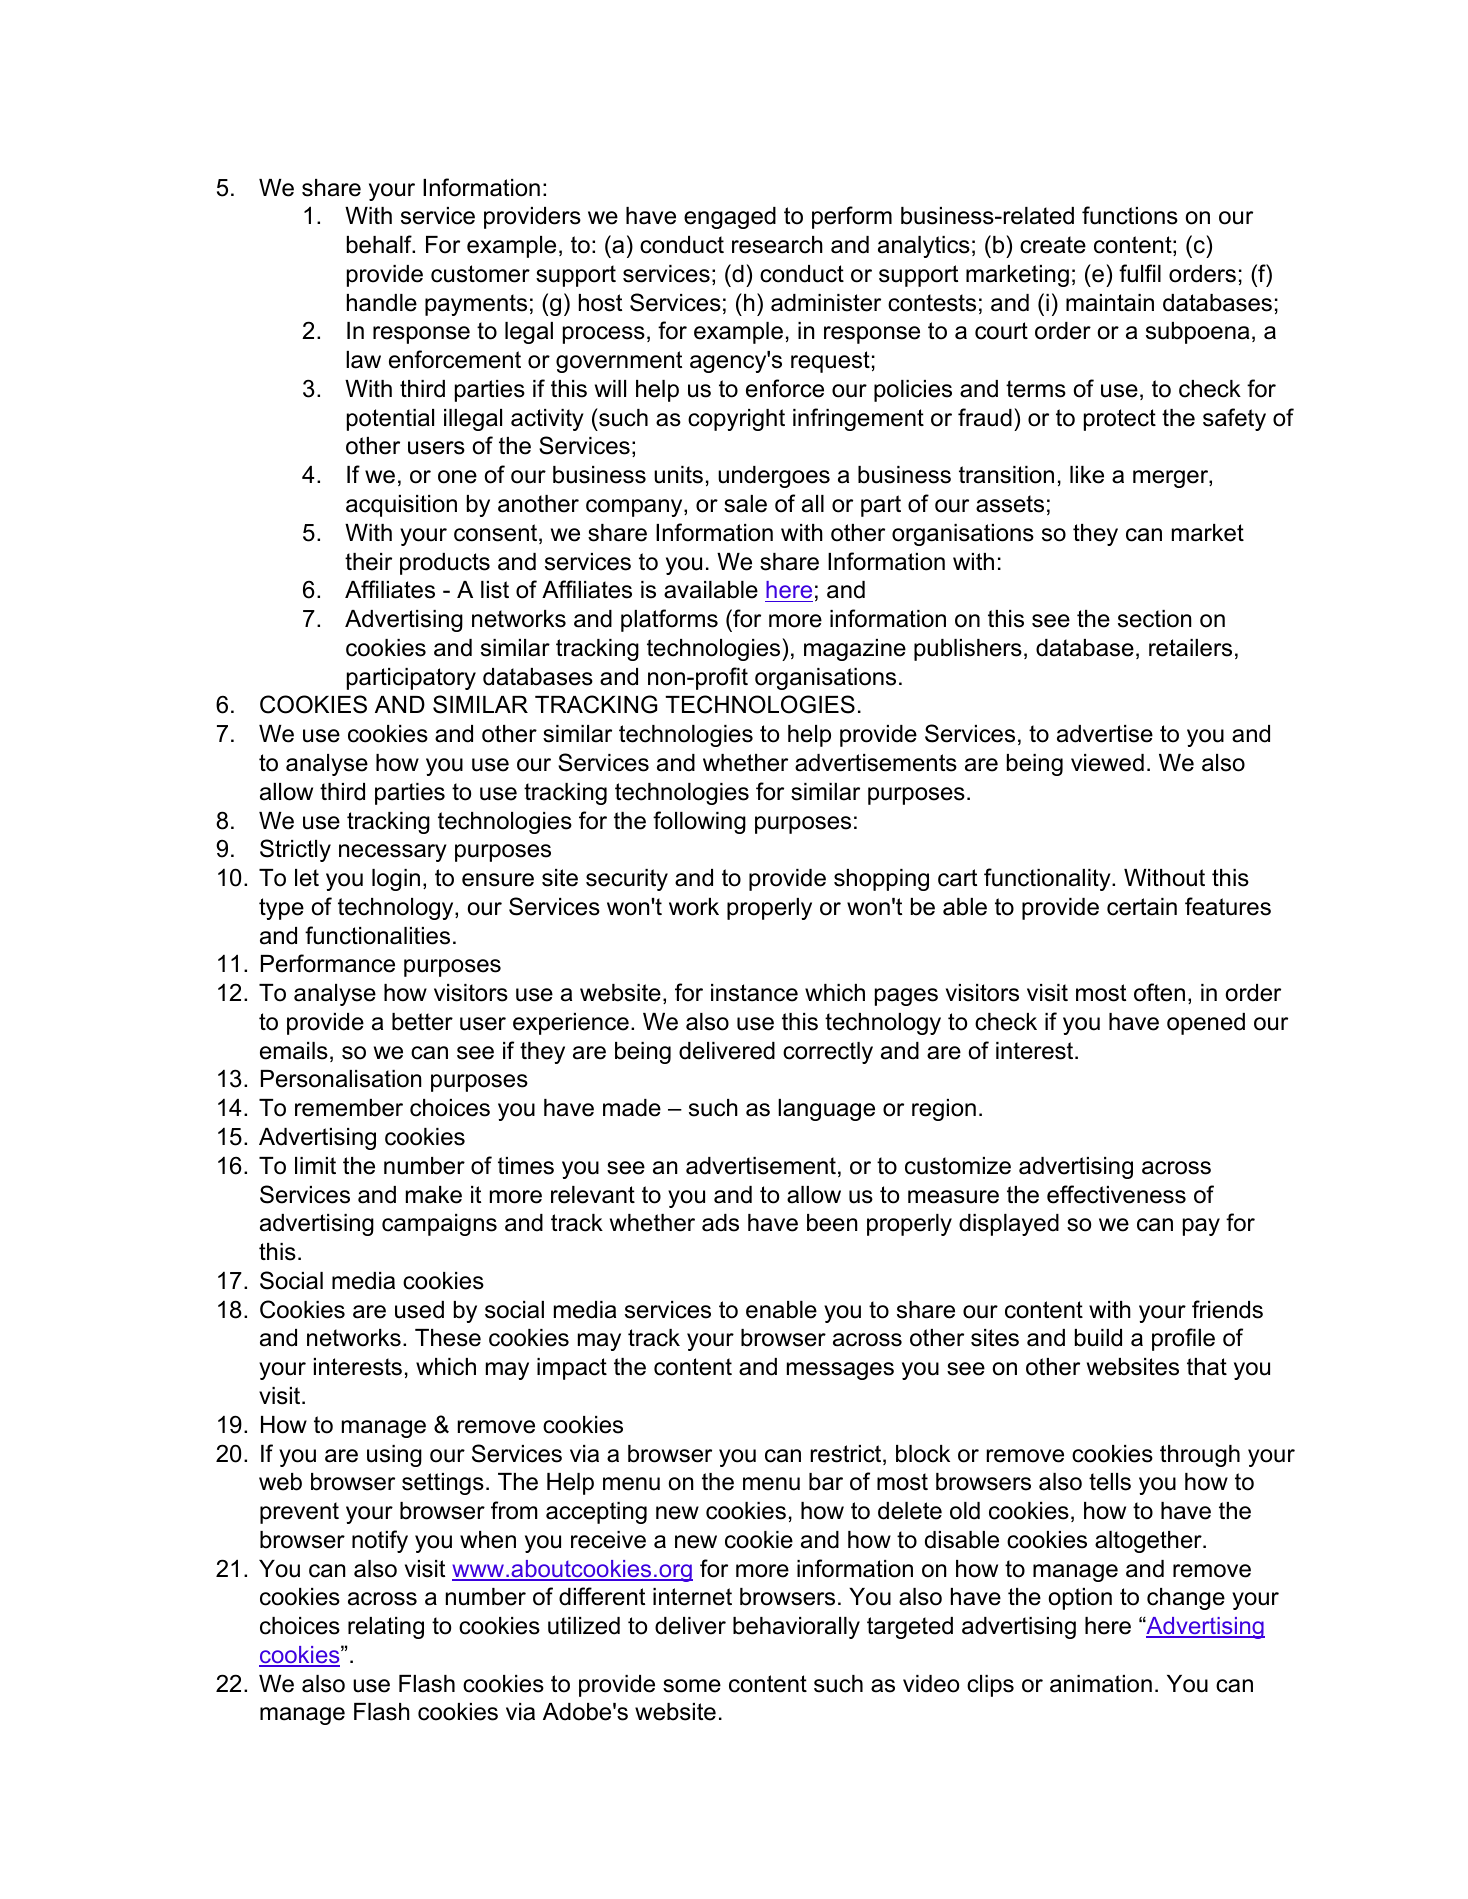 This screenshot has width=1468, height=1899. Describe the element at coordinates (386, 1628) in the screenshot. I see `relating` at that location.
